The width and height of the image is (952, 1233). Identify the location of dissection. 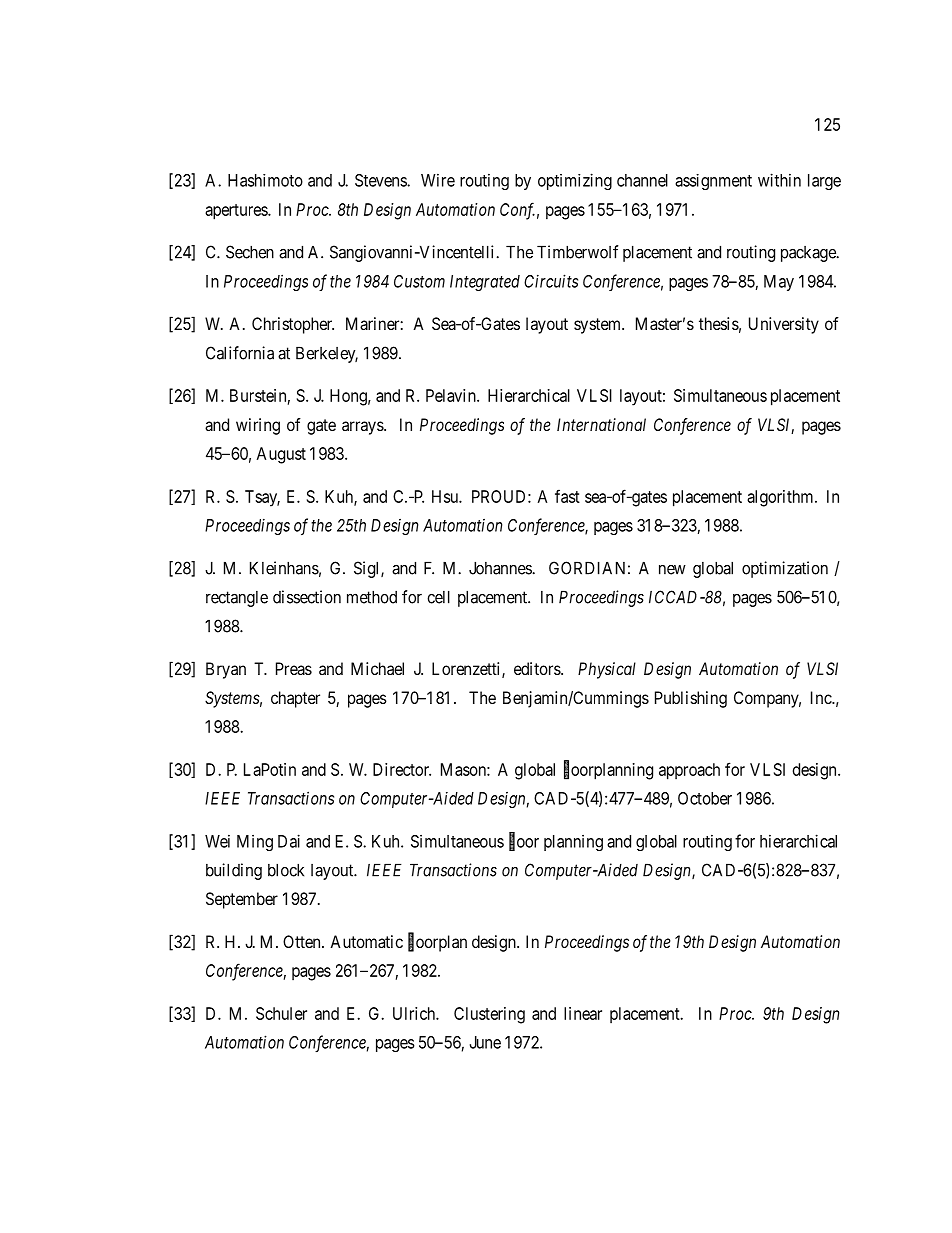
(307, 597).
